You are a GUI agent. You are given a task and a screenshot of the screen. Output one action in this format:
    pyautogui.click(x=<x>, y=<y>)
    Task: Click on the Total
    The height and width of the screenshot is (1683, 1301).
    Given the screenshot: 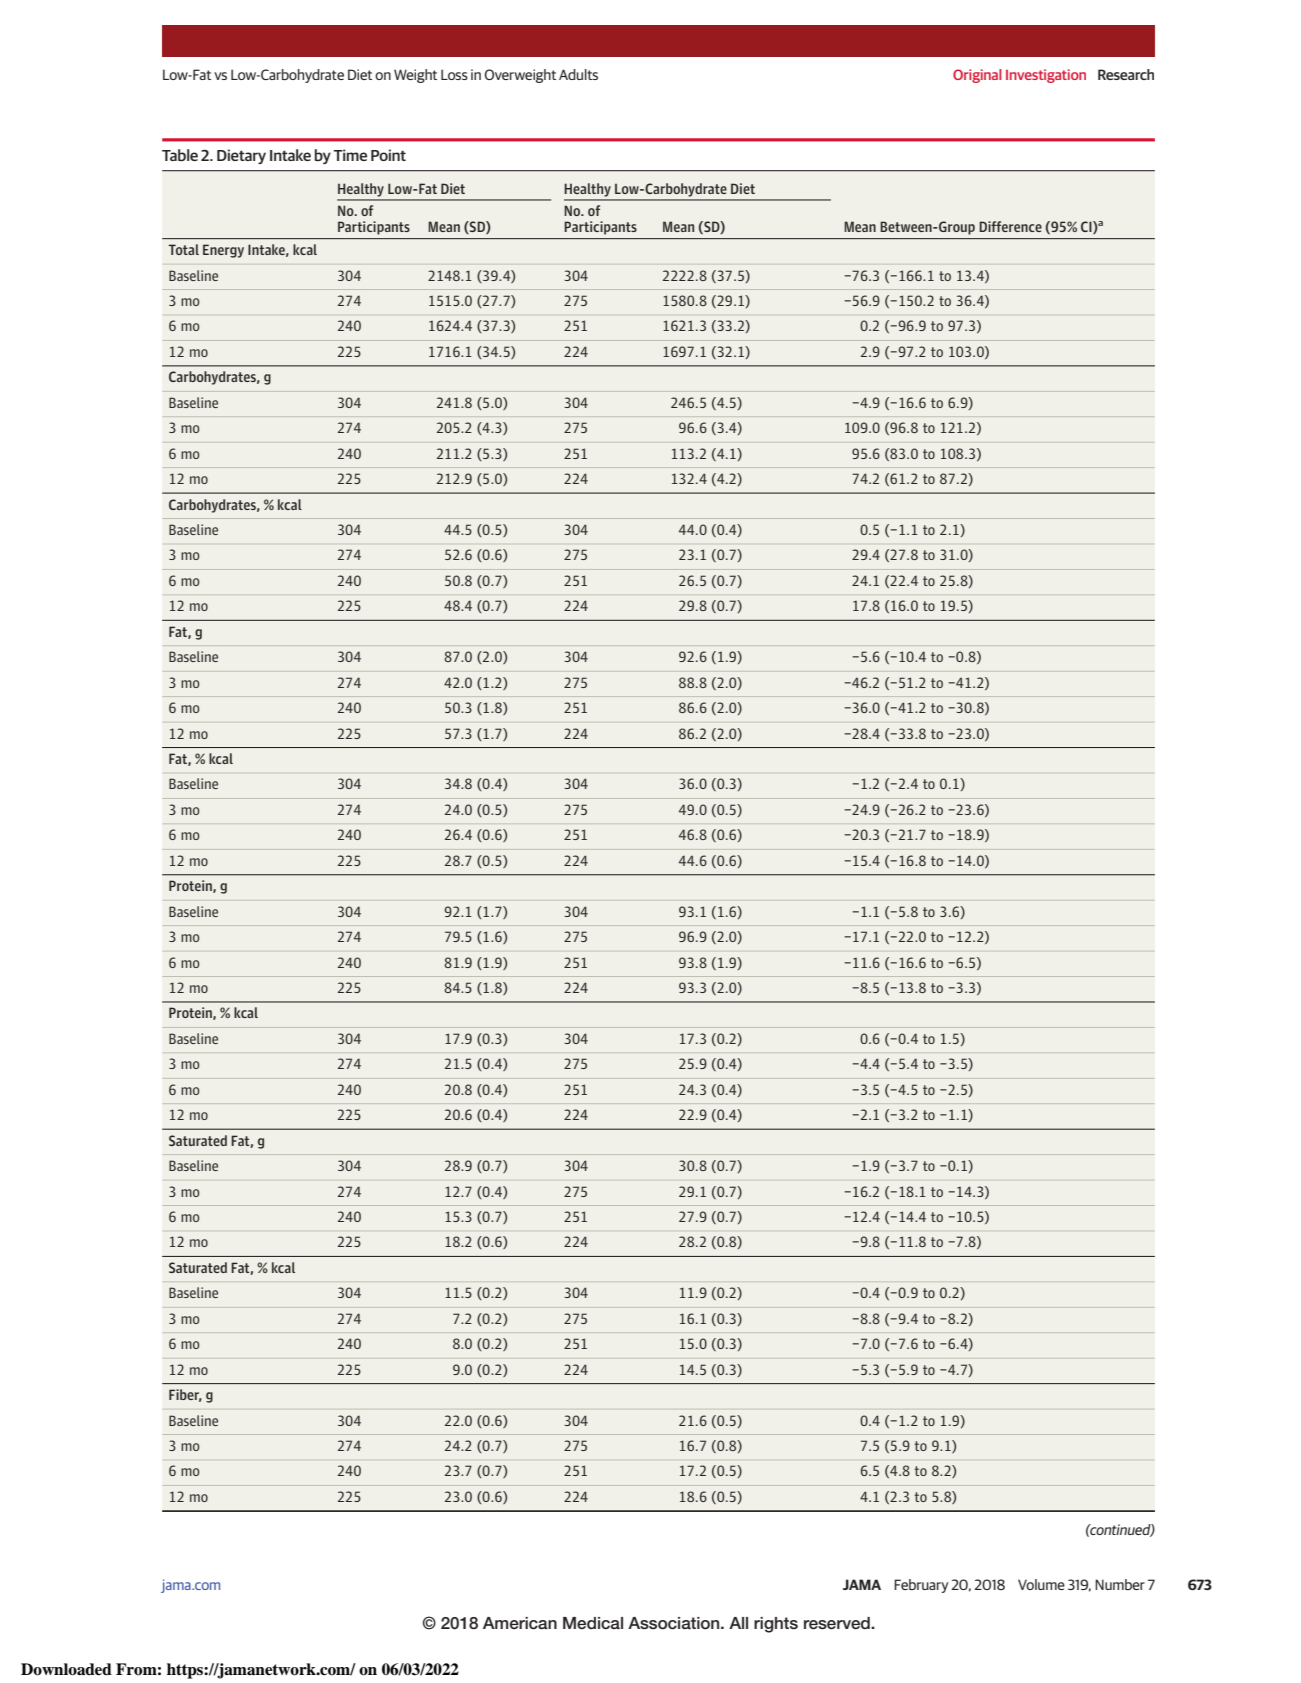 What is the action you would take?
    pyautogui.click(x=184, y=249)
